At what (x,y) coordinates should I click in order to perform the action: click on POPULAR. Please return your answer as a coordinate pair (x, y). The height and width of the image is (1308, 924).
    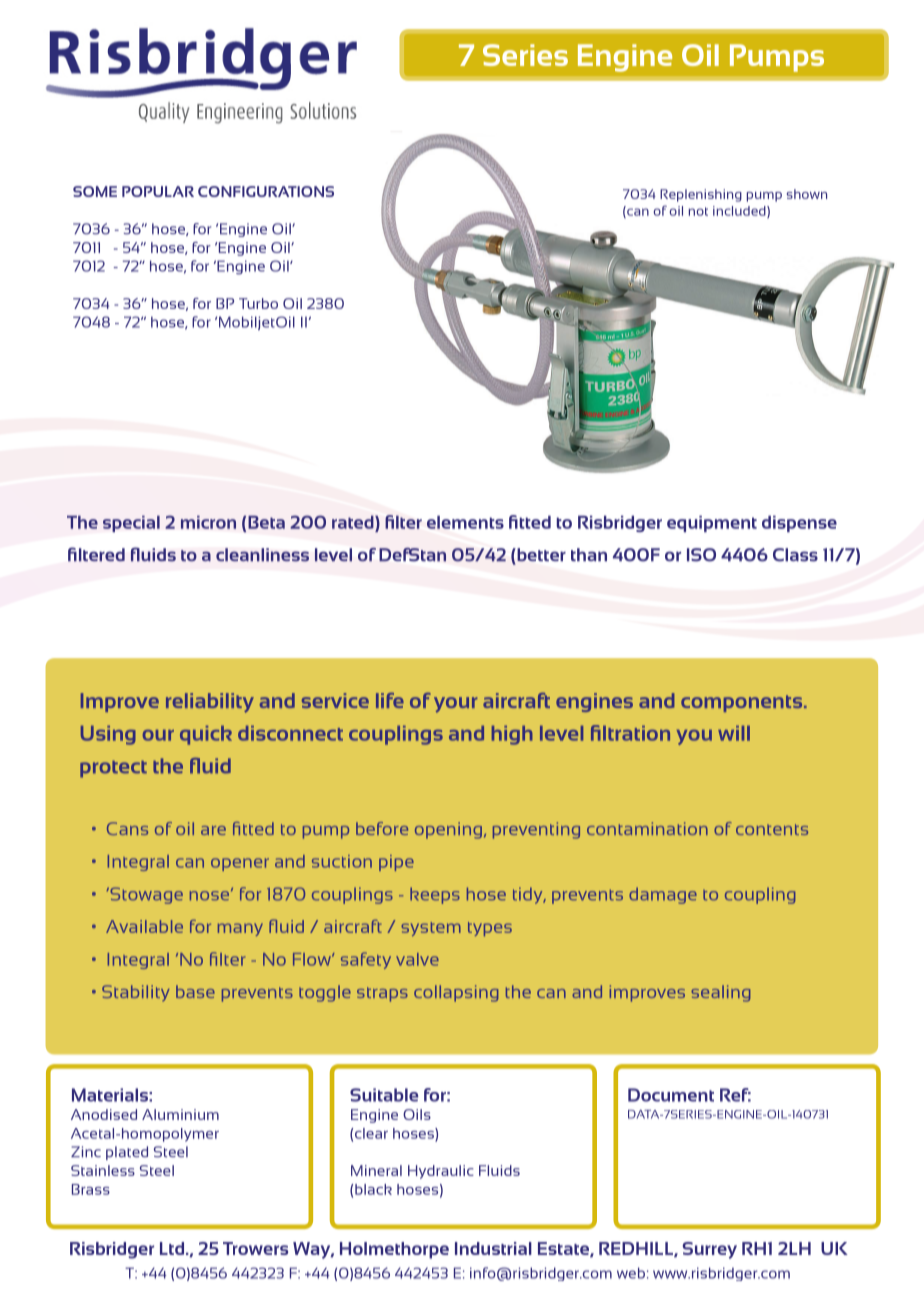
    Looking at the image, I should click on (158, 191).
